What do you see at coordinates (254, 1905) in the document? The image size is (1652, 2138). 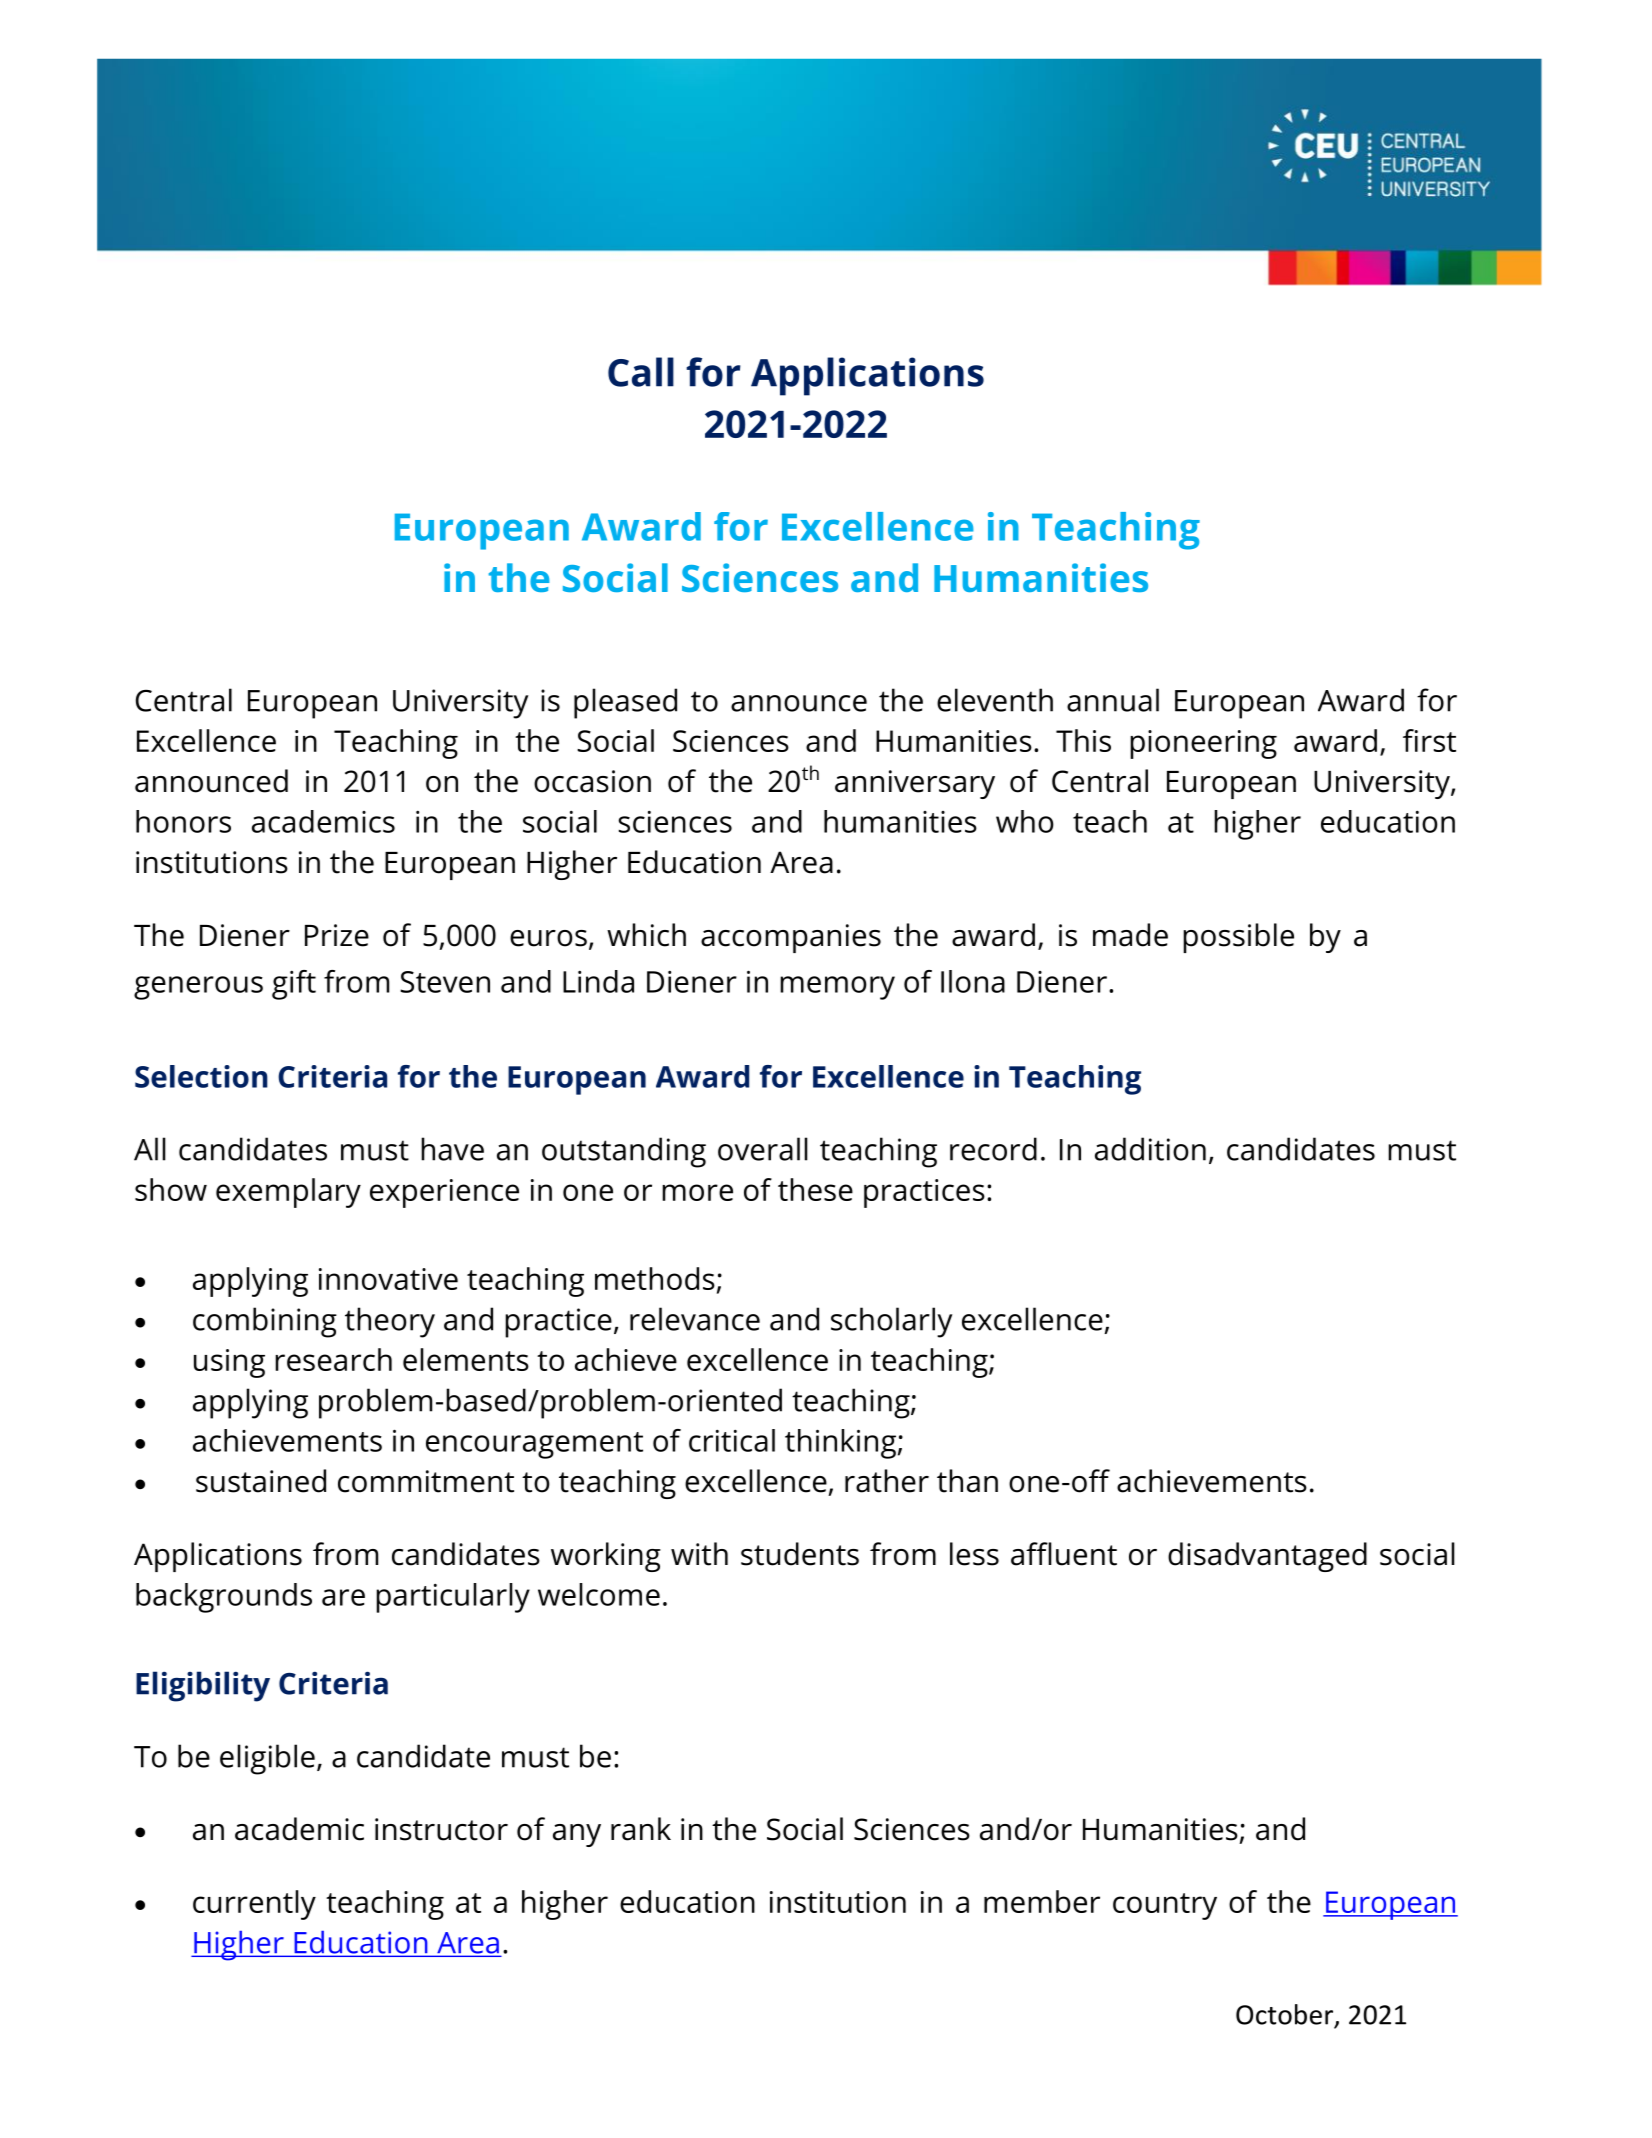 I see `currently` at bounding box center [254, 1905].
